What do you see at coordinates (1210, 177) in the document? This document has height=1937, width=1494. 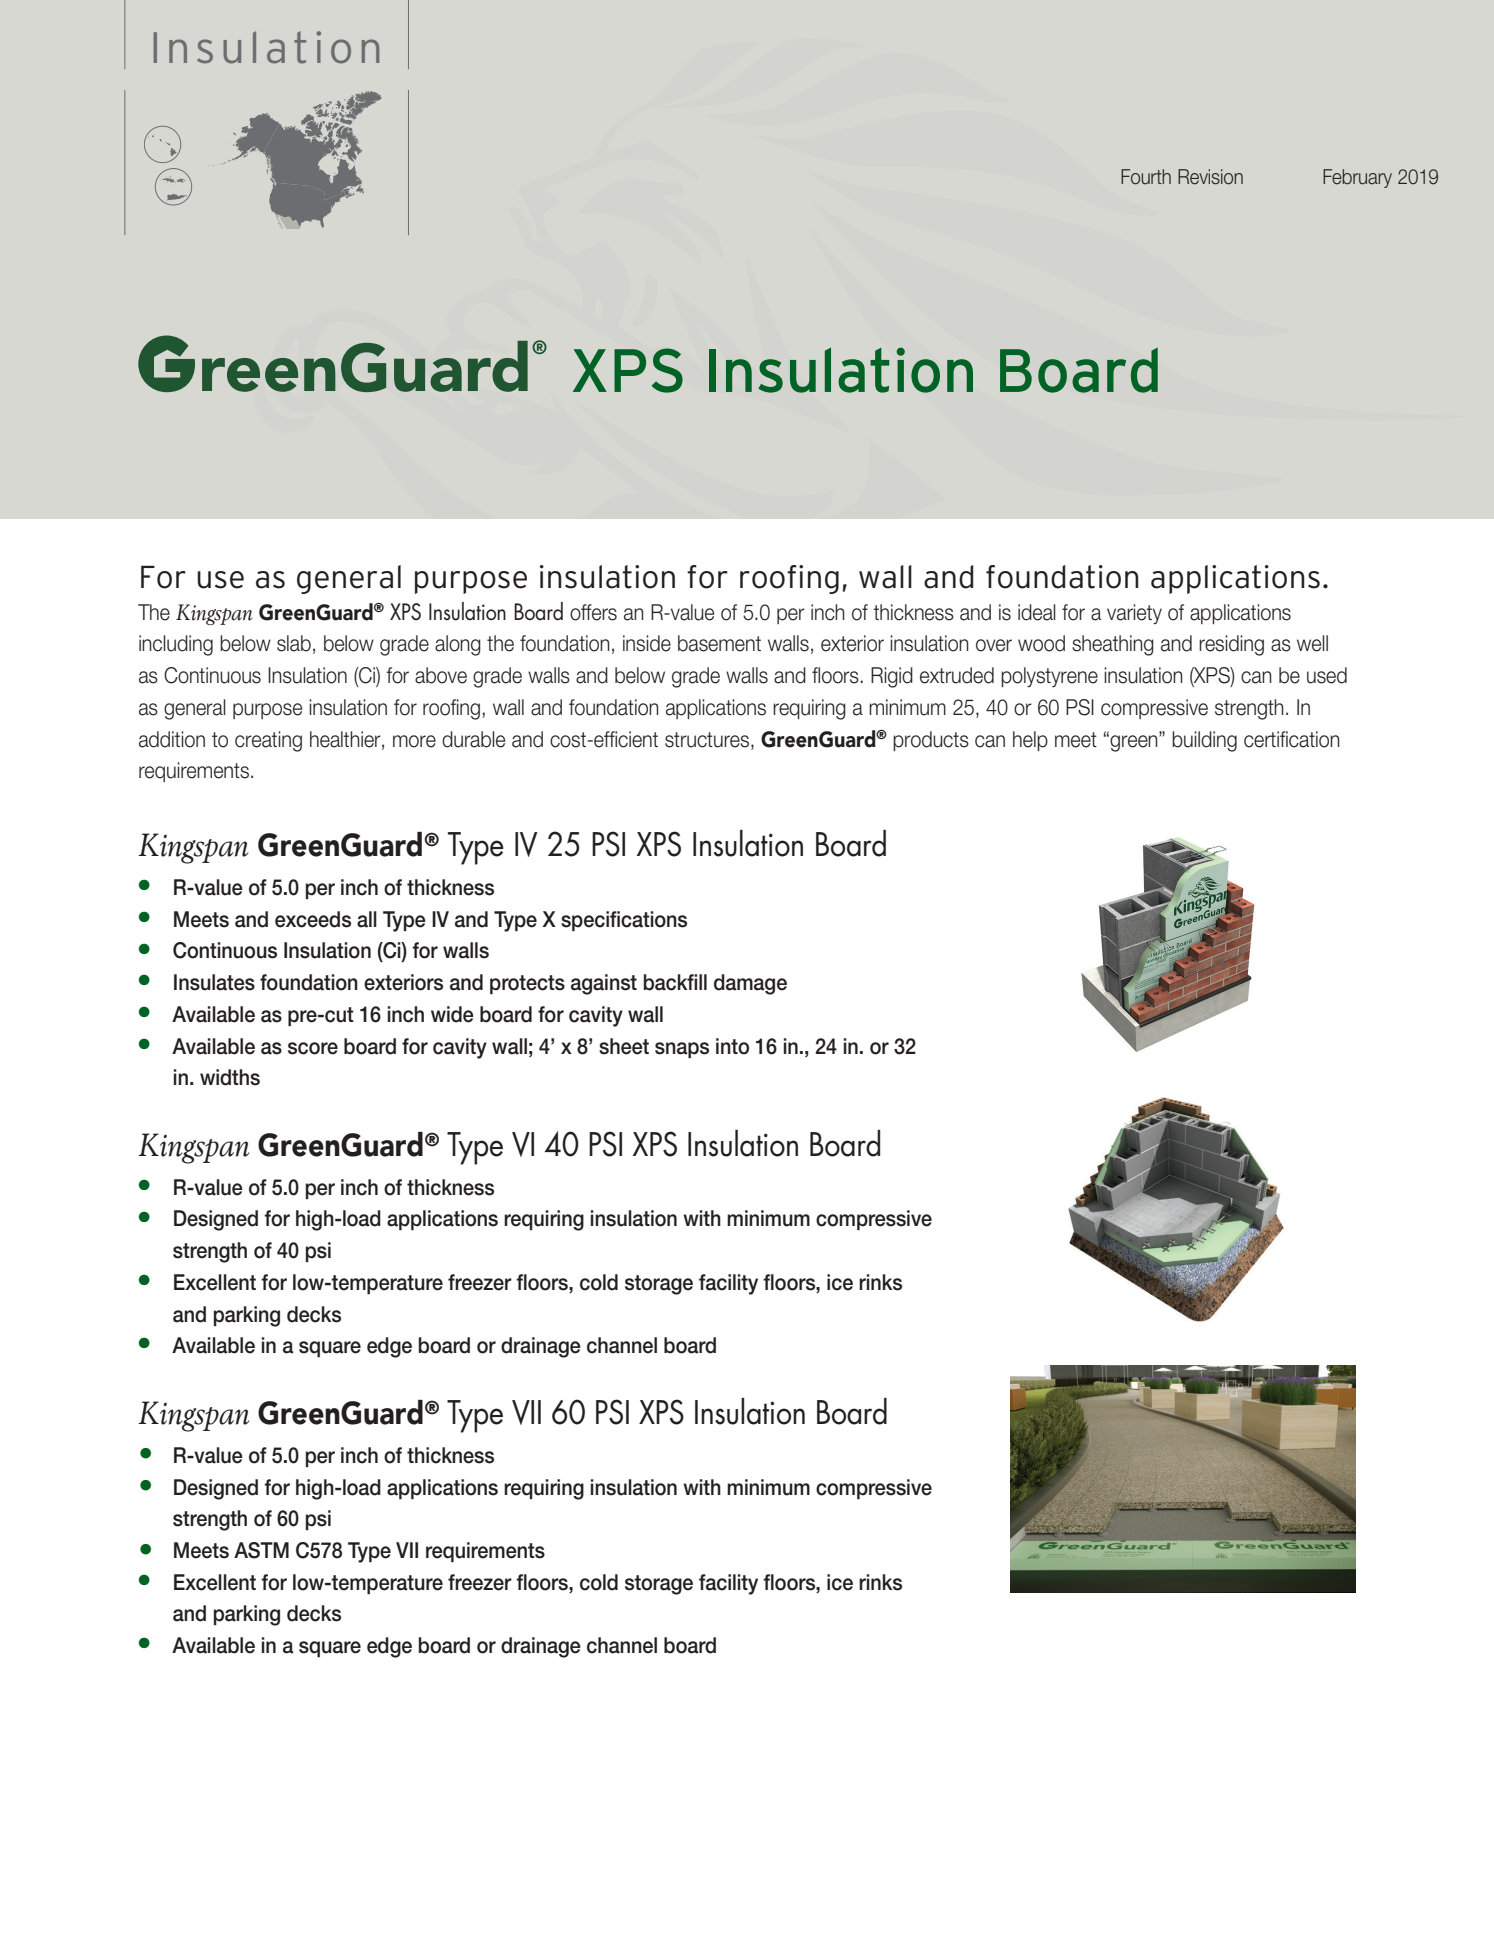 I see `Revision` at bounding box center [1210, 177].
